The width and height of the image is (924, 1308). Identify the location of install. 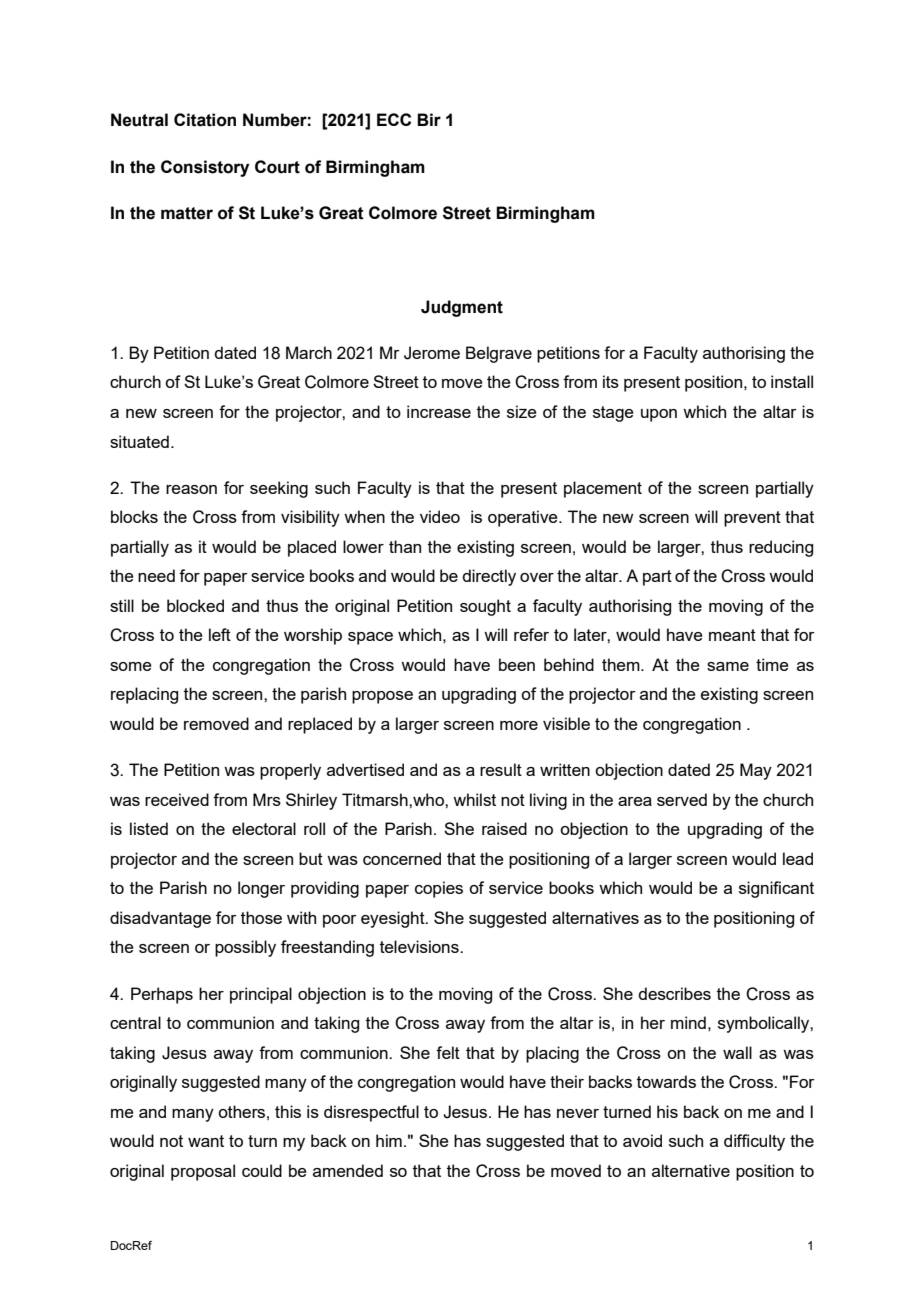
(792, 381).
